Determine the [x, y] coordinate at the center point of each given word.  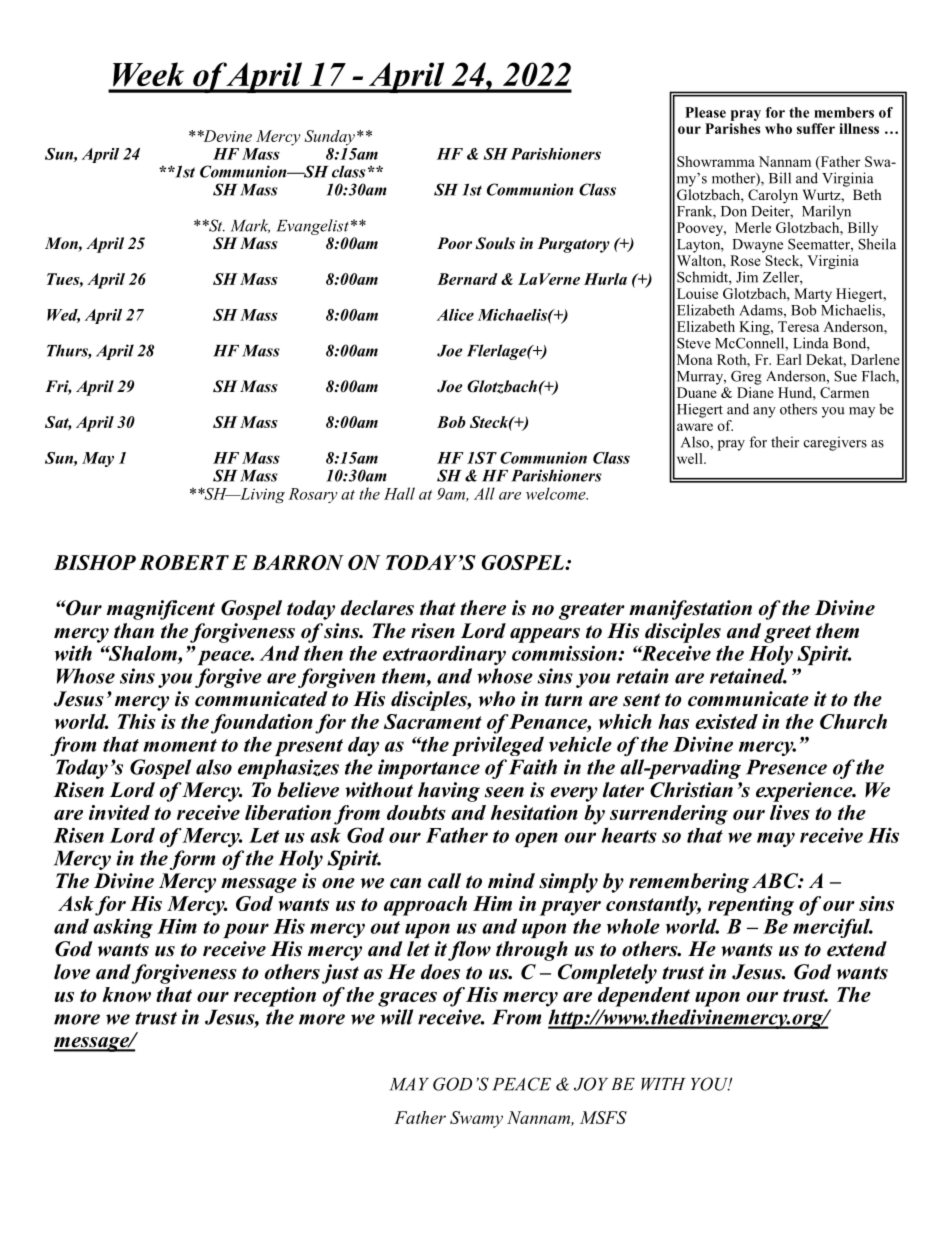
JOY [591, 1084]
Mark [250, 226]
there [483, 608]
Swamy [476, 1119]
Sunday [329, 138]
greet [787, 634]
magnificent [161, 610]
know [126, 994]
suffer [816, 128]
